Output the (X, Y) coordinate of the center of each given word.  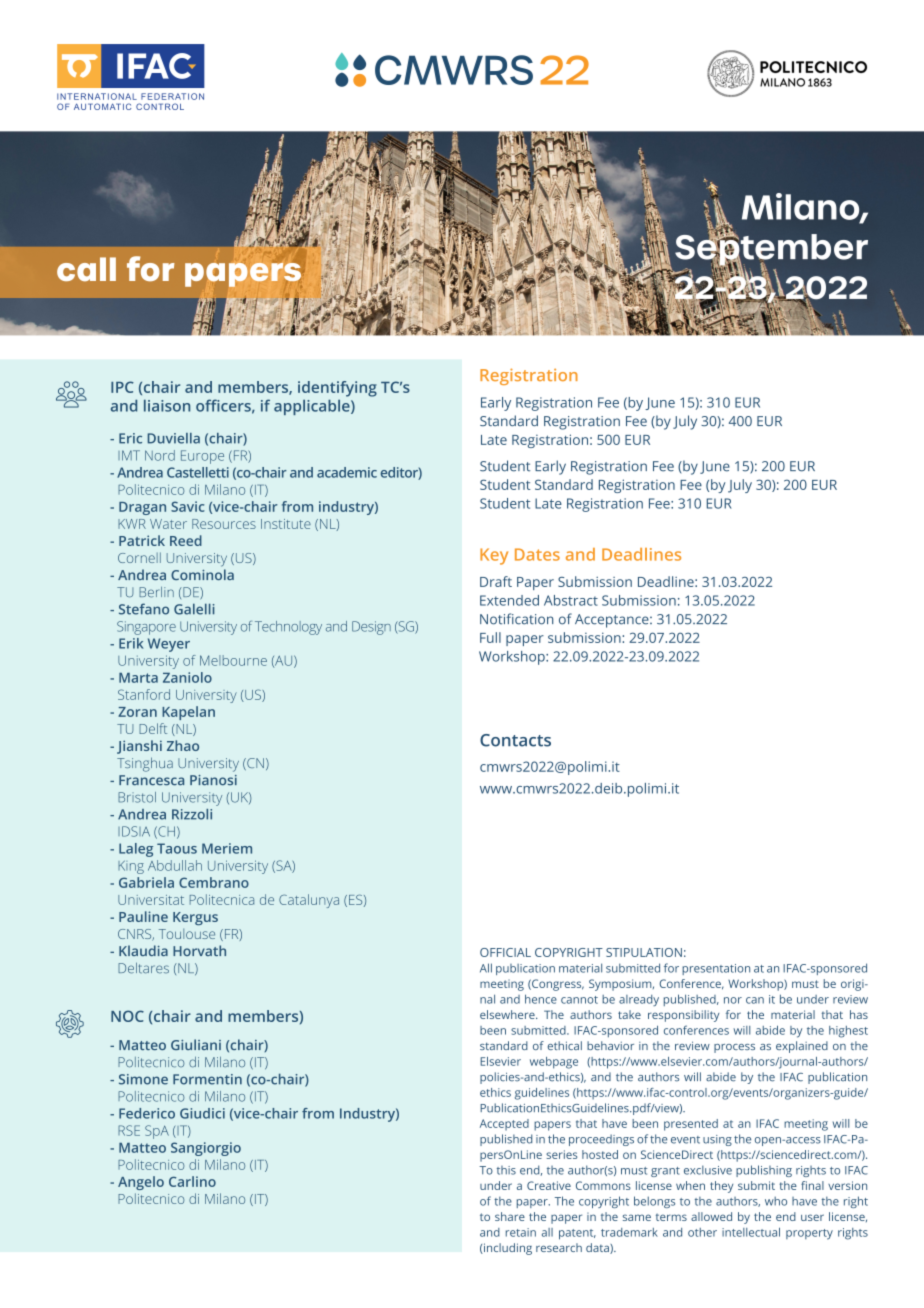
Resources (224, 524)
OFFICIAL (505, 952)
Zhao (183, 745)
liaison (167, 405)
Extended (509, 600)
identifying (337, 389)
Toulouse (187, 934)
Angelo (141, 1183)
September (771, 250)
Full (490, 637)
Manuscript (228, 1063)
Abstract (571, 600)
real (495, 440)
